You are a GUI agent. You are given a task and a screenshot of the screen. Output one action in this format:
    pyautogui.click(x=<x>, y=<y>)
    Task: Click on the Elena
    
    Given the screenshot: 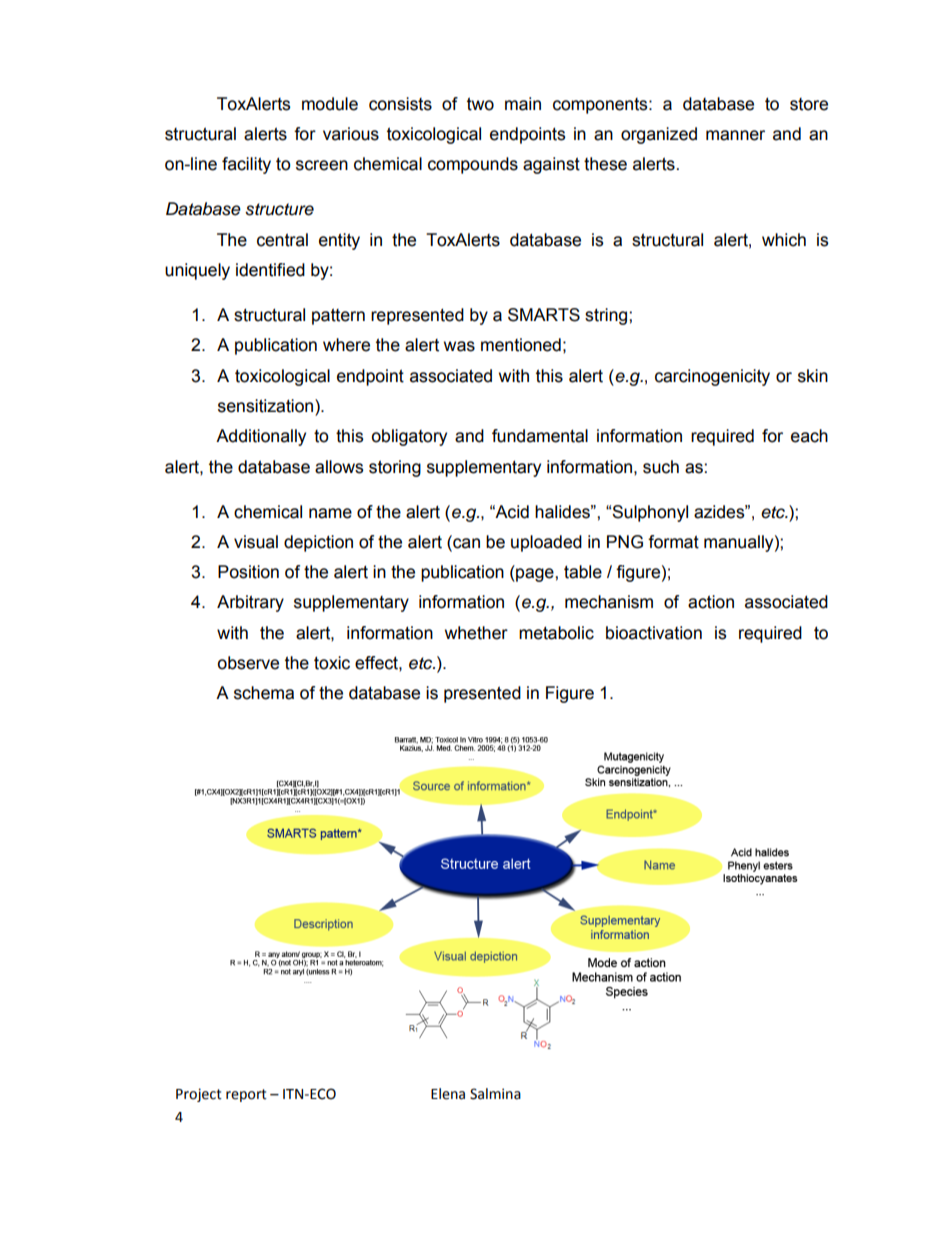 What is the action you would take?
    pyautogui.click(x=448, y=1094)
